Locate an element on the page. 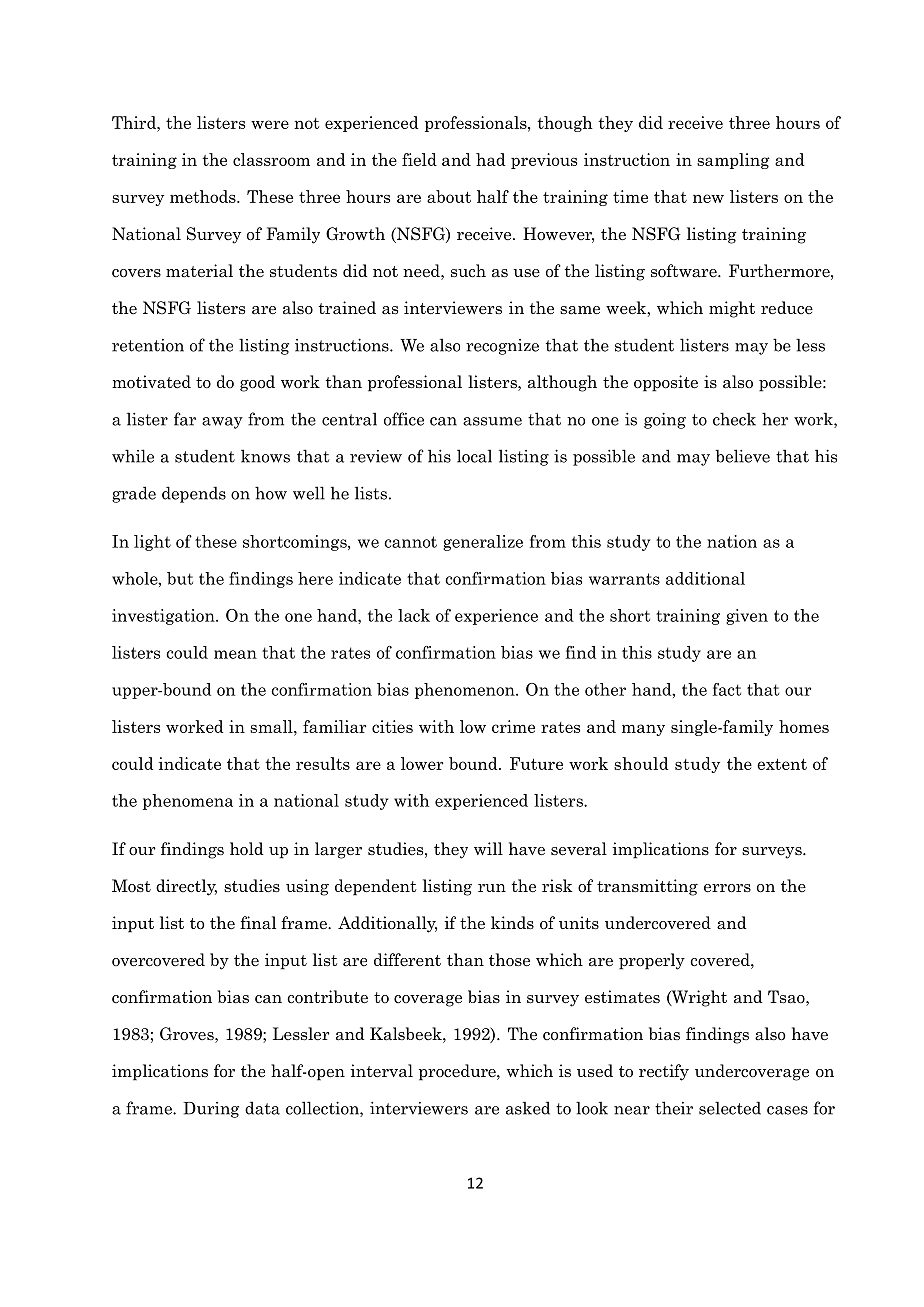  During is located at coordinates (211, 1110).
